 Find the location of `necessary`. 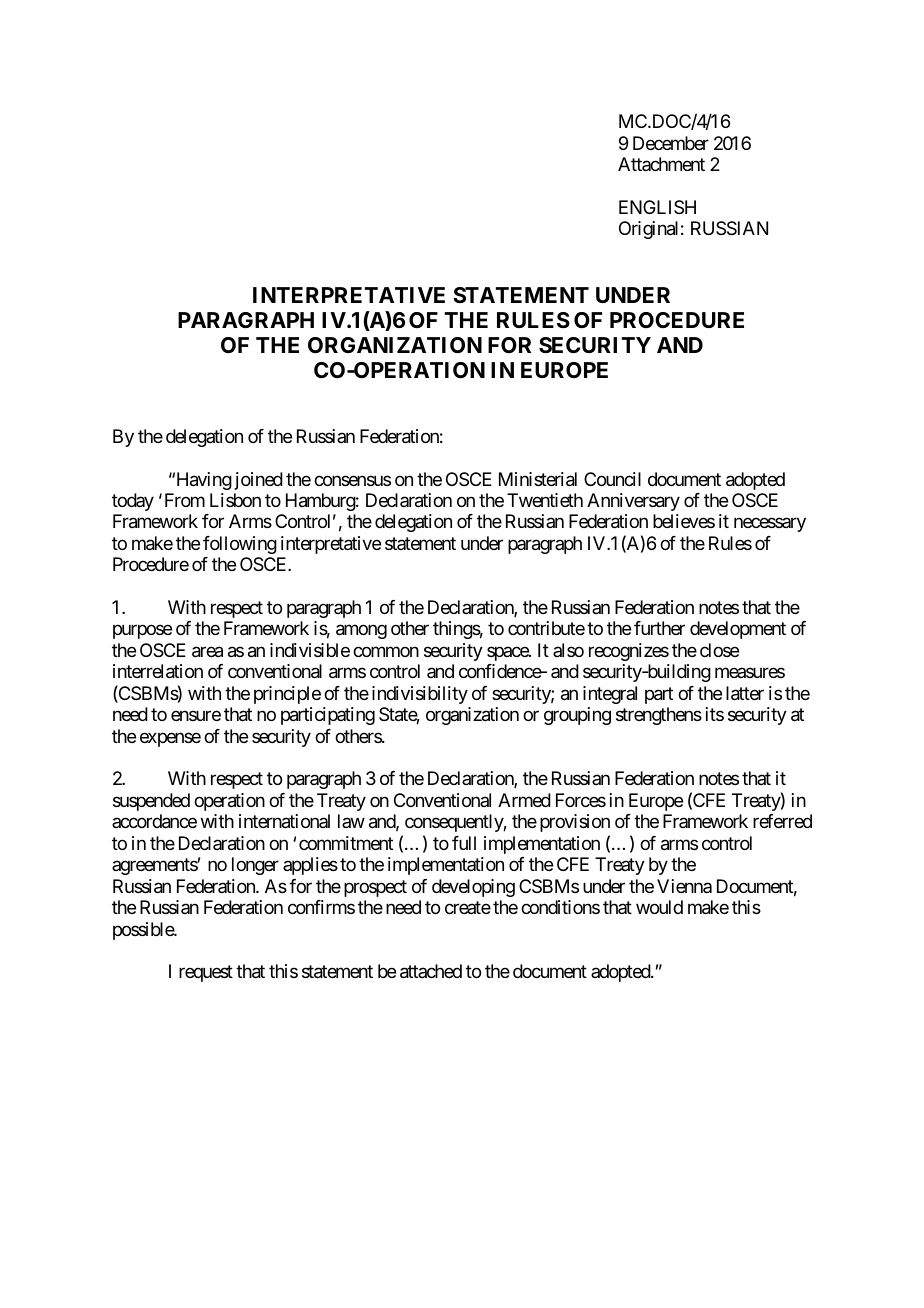

necessary is located at coordinates (770, 525).
